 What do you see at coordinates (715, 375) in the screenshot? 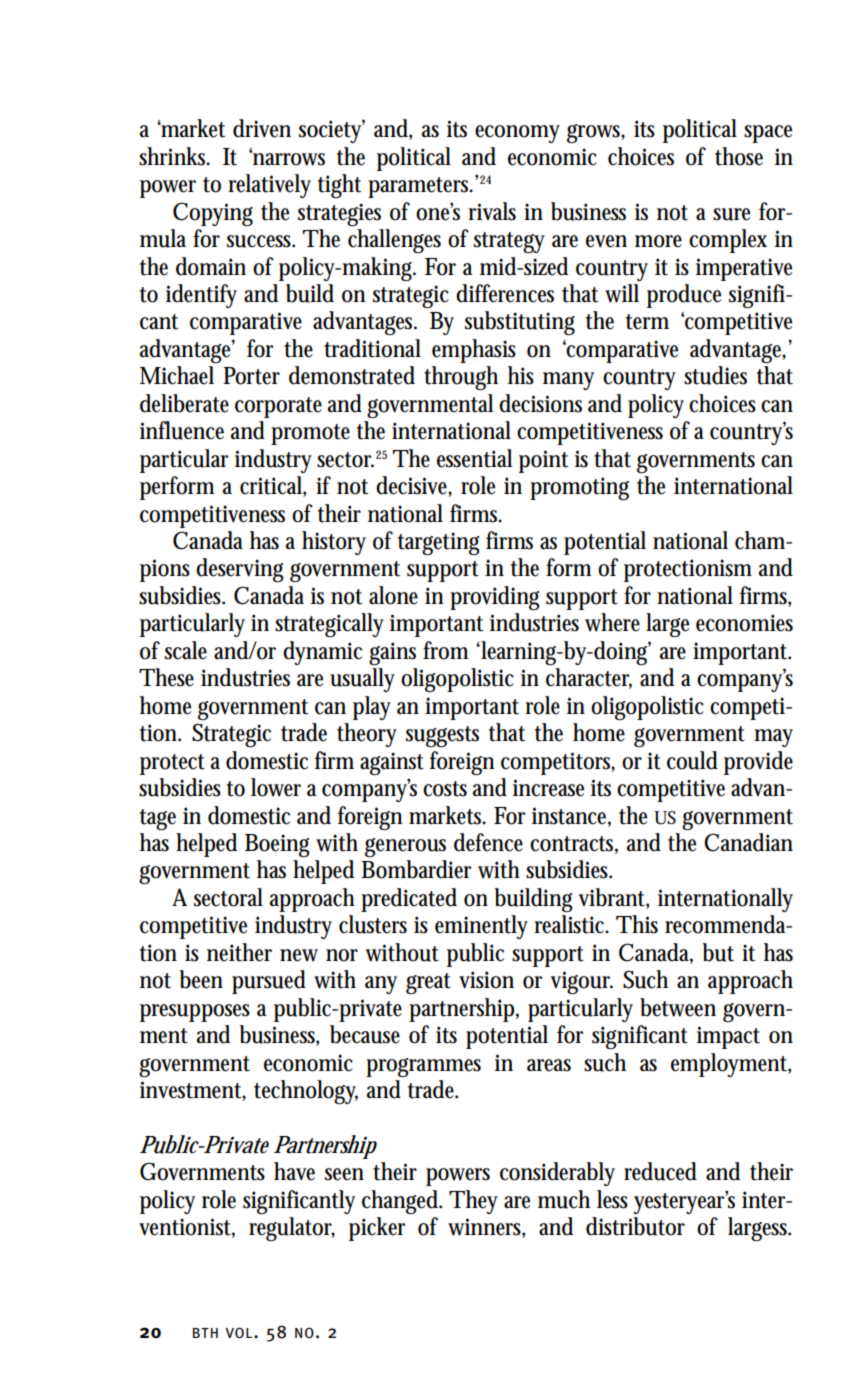
I see `studies` at bounding box center [715, 375].
